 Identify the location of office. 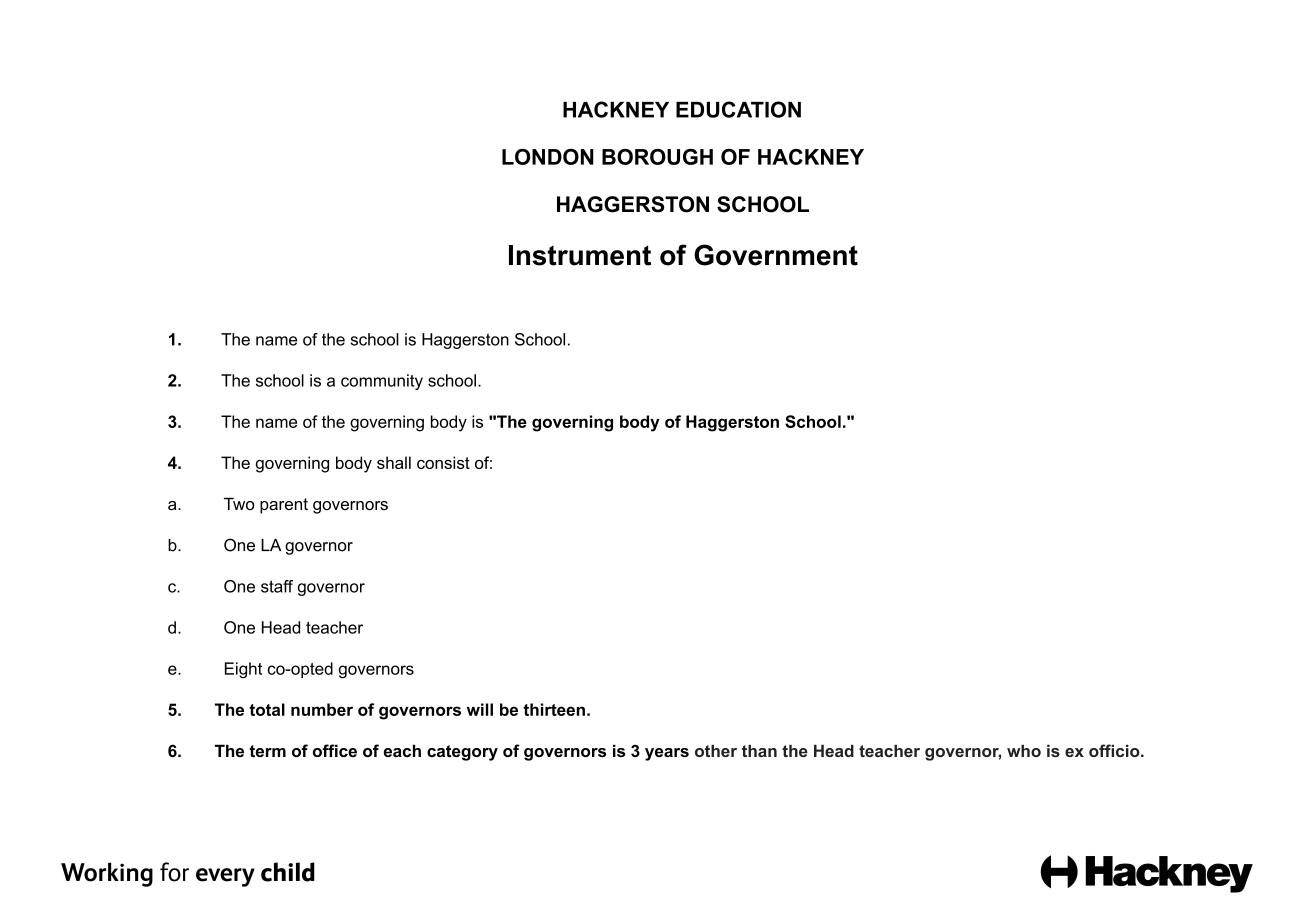
(335, 750).
